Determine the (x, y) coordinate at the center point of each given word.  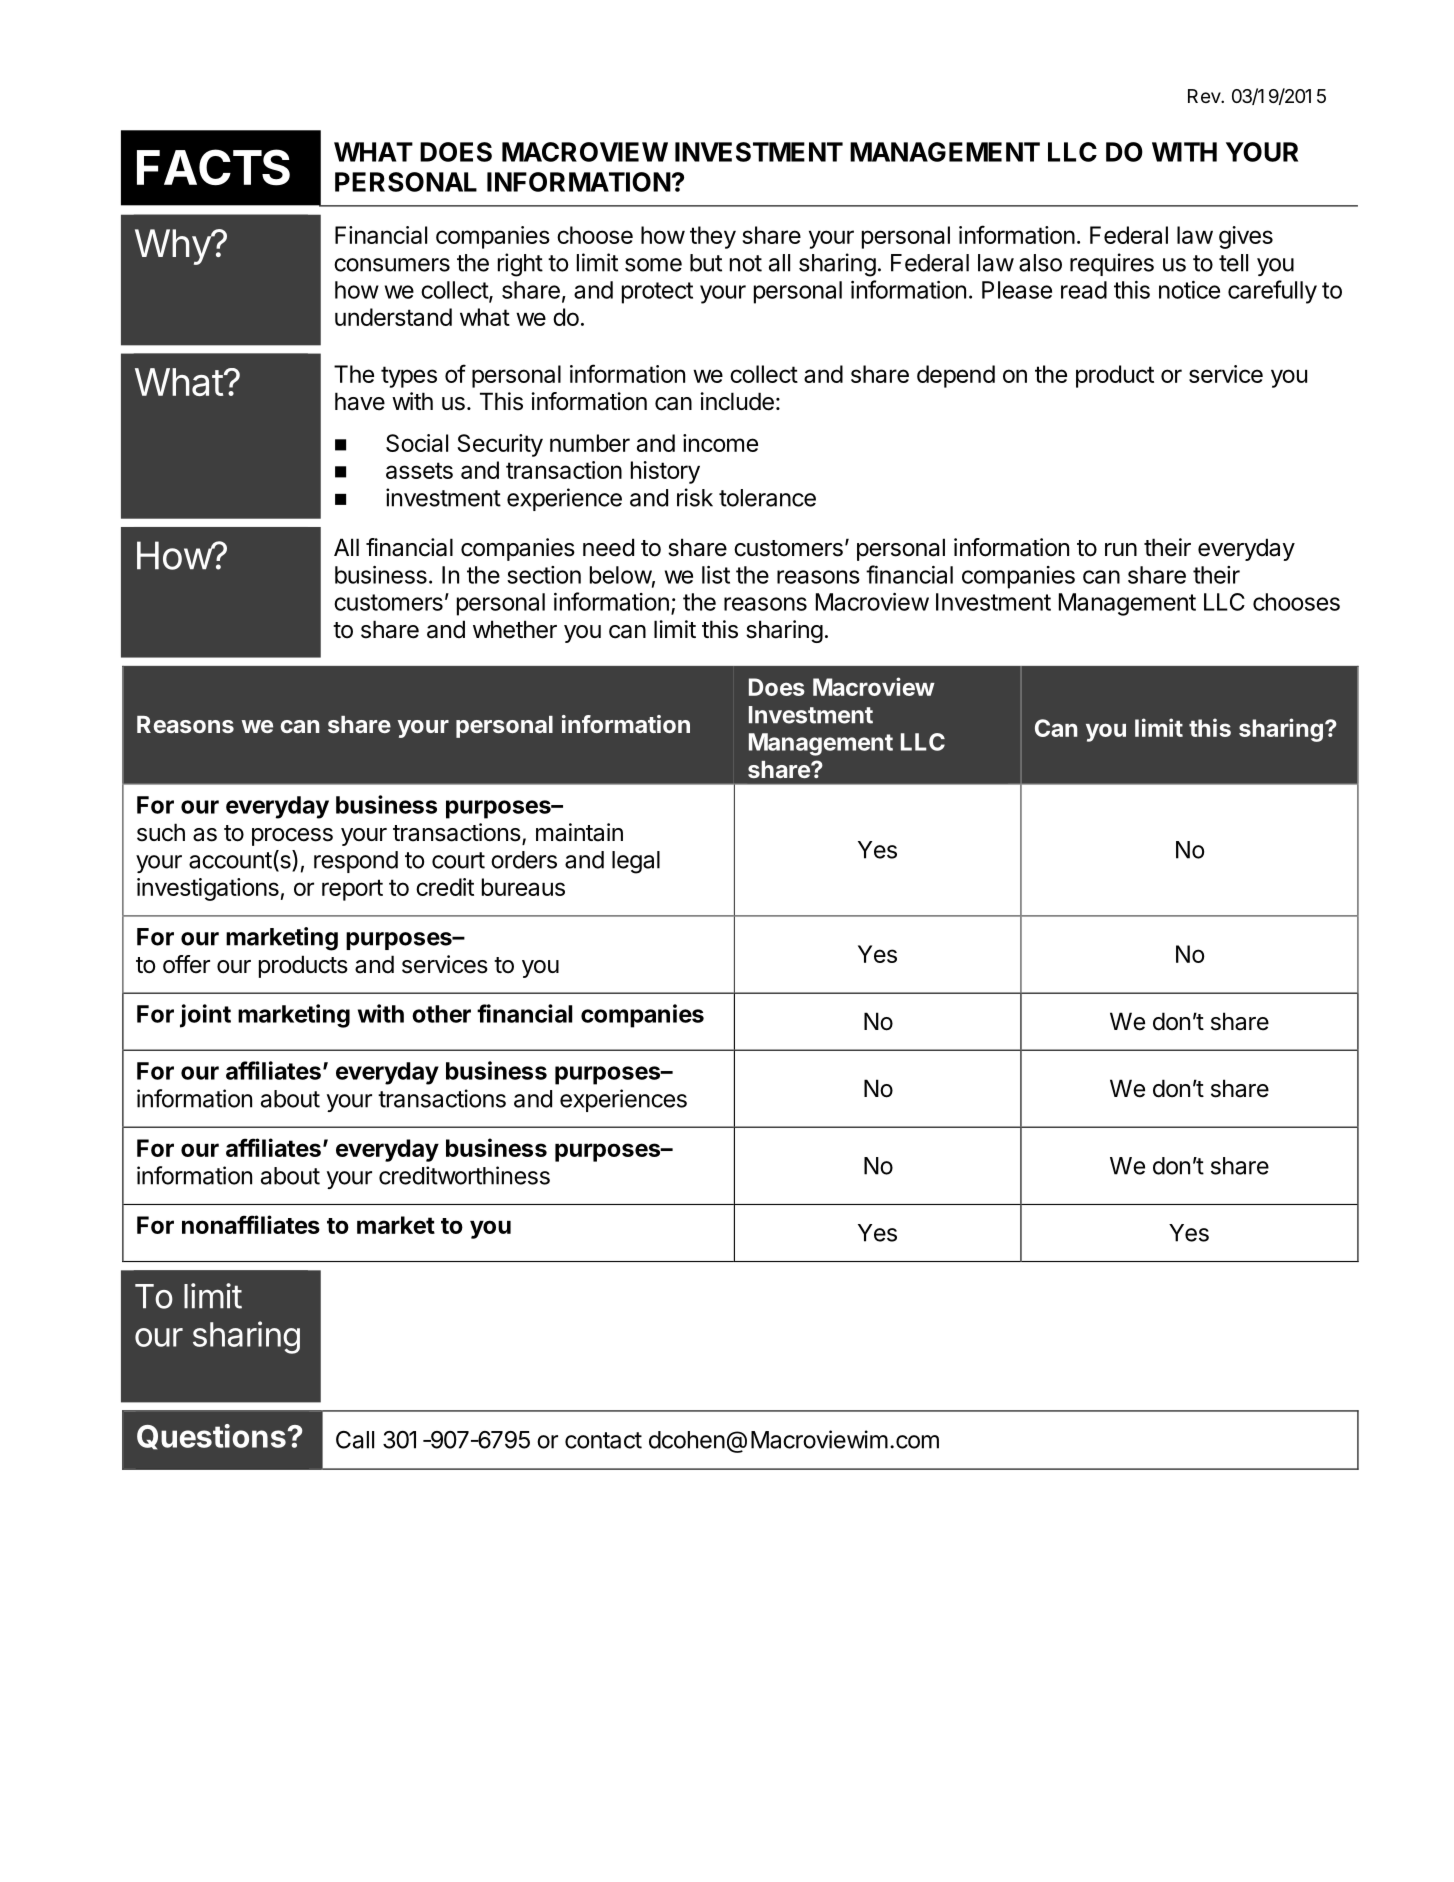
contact (603, 1440)
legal (636, 862)
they (713, 237)
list (716, 575)
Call (355, 1440)
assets (419, 470)
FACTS (213, 167)
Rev (1205, 96)
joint (205, 1016)
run (1121, 549)
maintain (579, 832)
